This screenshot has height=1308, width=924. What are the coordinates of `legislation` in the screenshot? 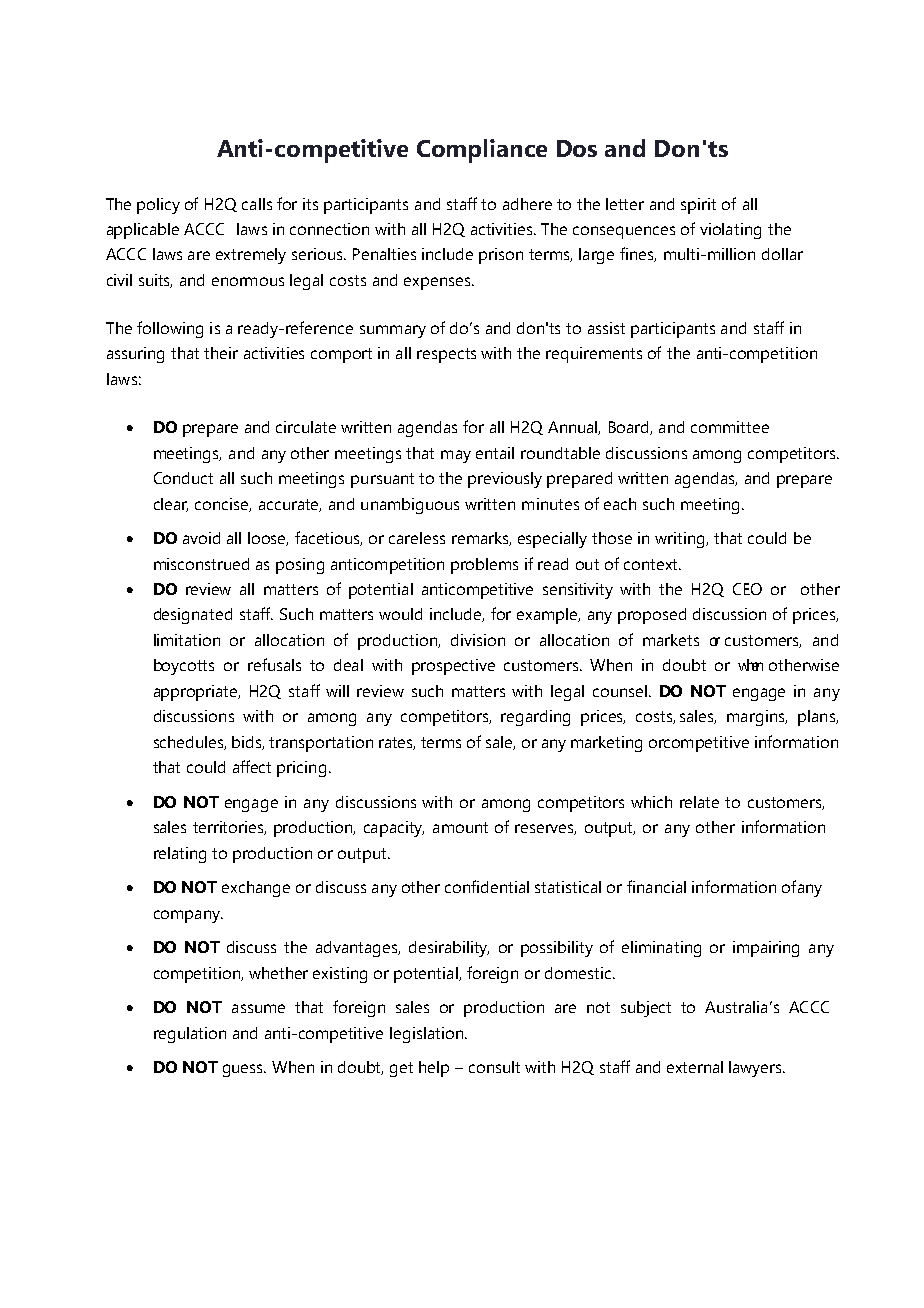 It's located at (426, 1035).
